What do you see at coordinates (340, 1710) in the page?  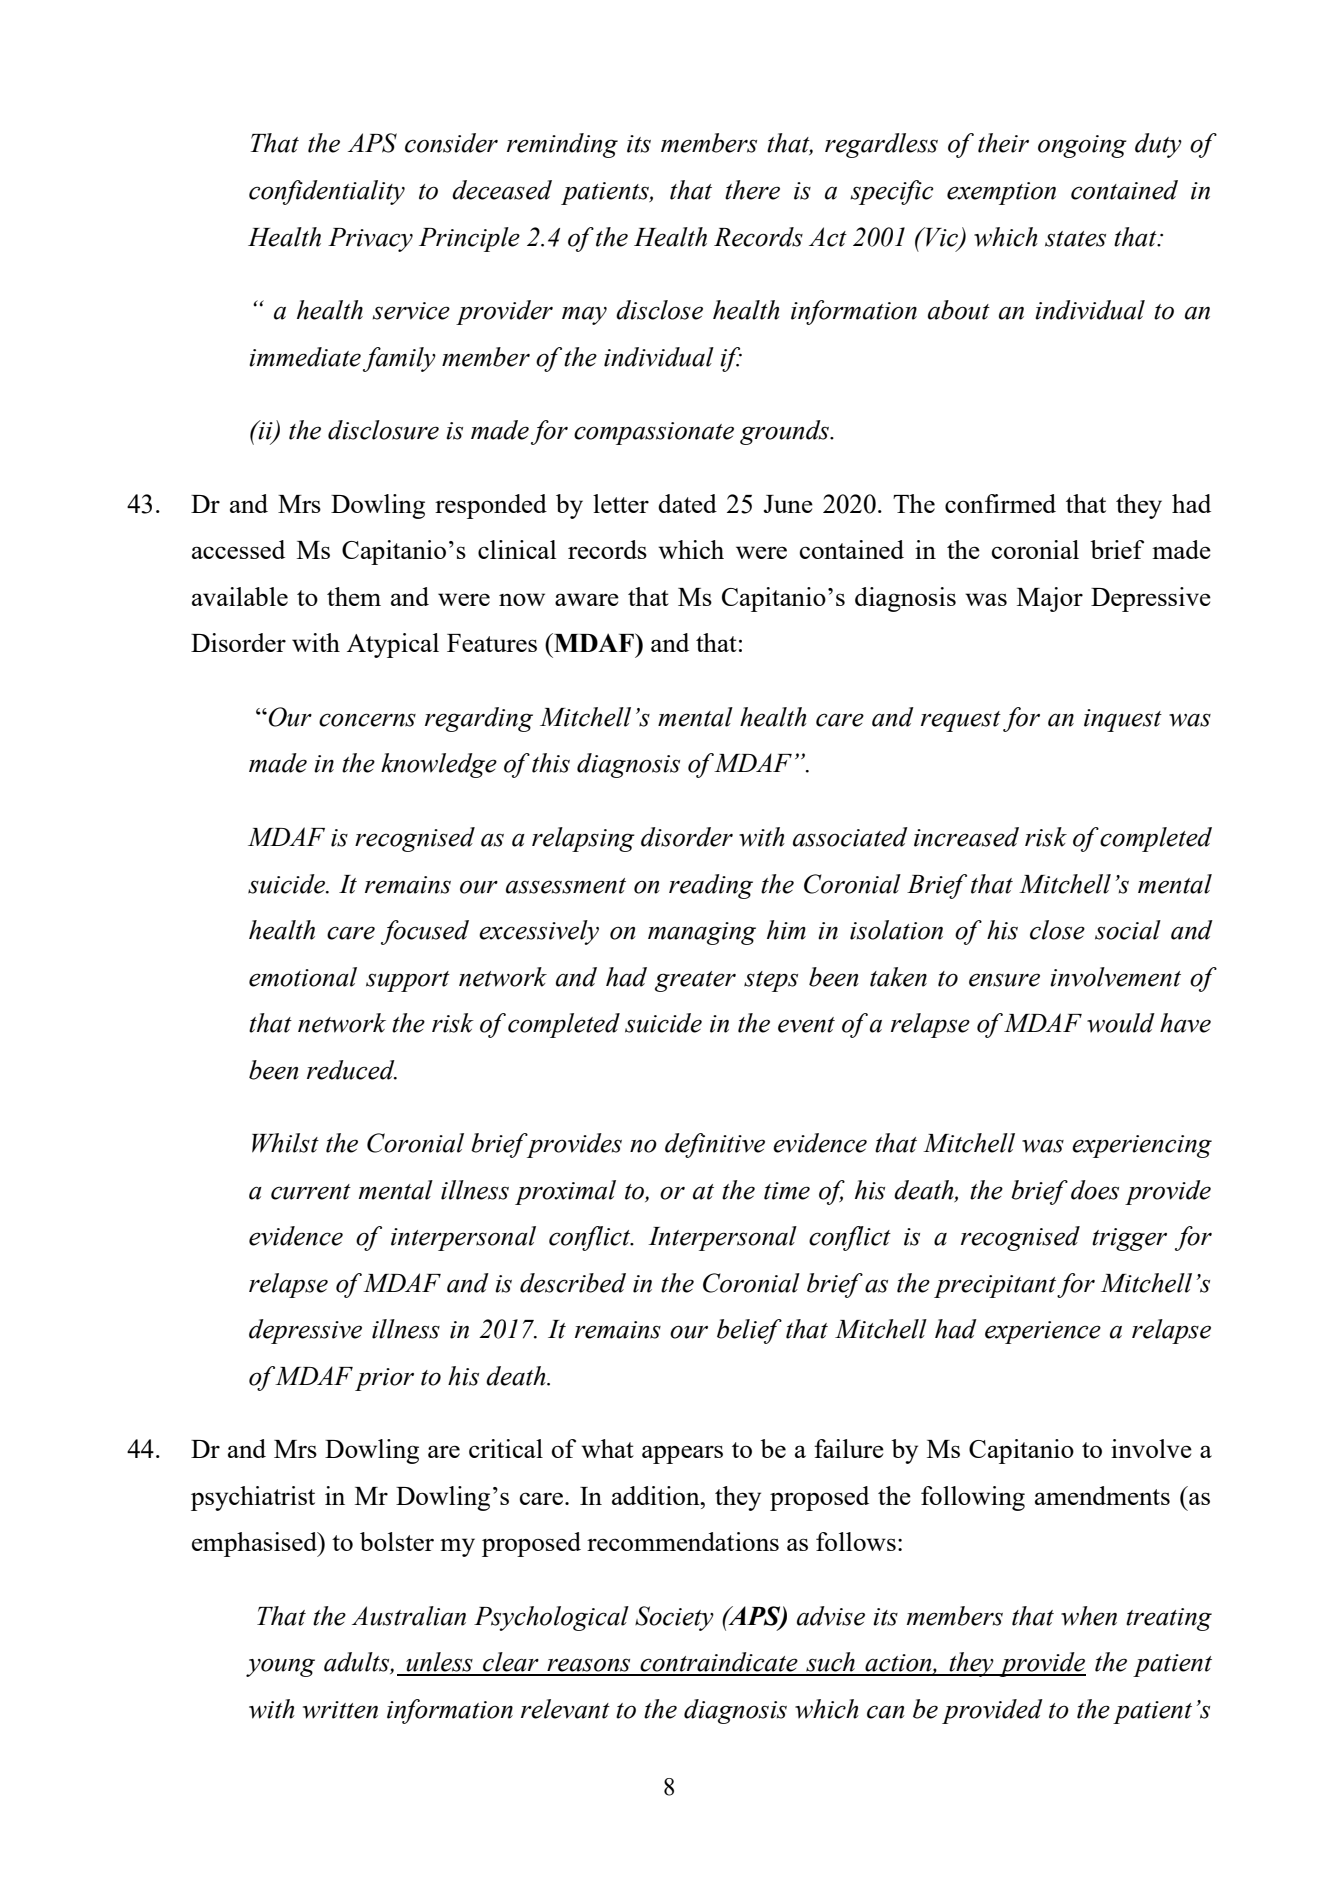 I see `written` at bounding box center [340, 1710].
